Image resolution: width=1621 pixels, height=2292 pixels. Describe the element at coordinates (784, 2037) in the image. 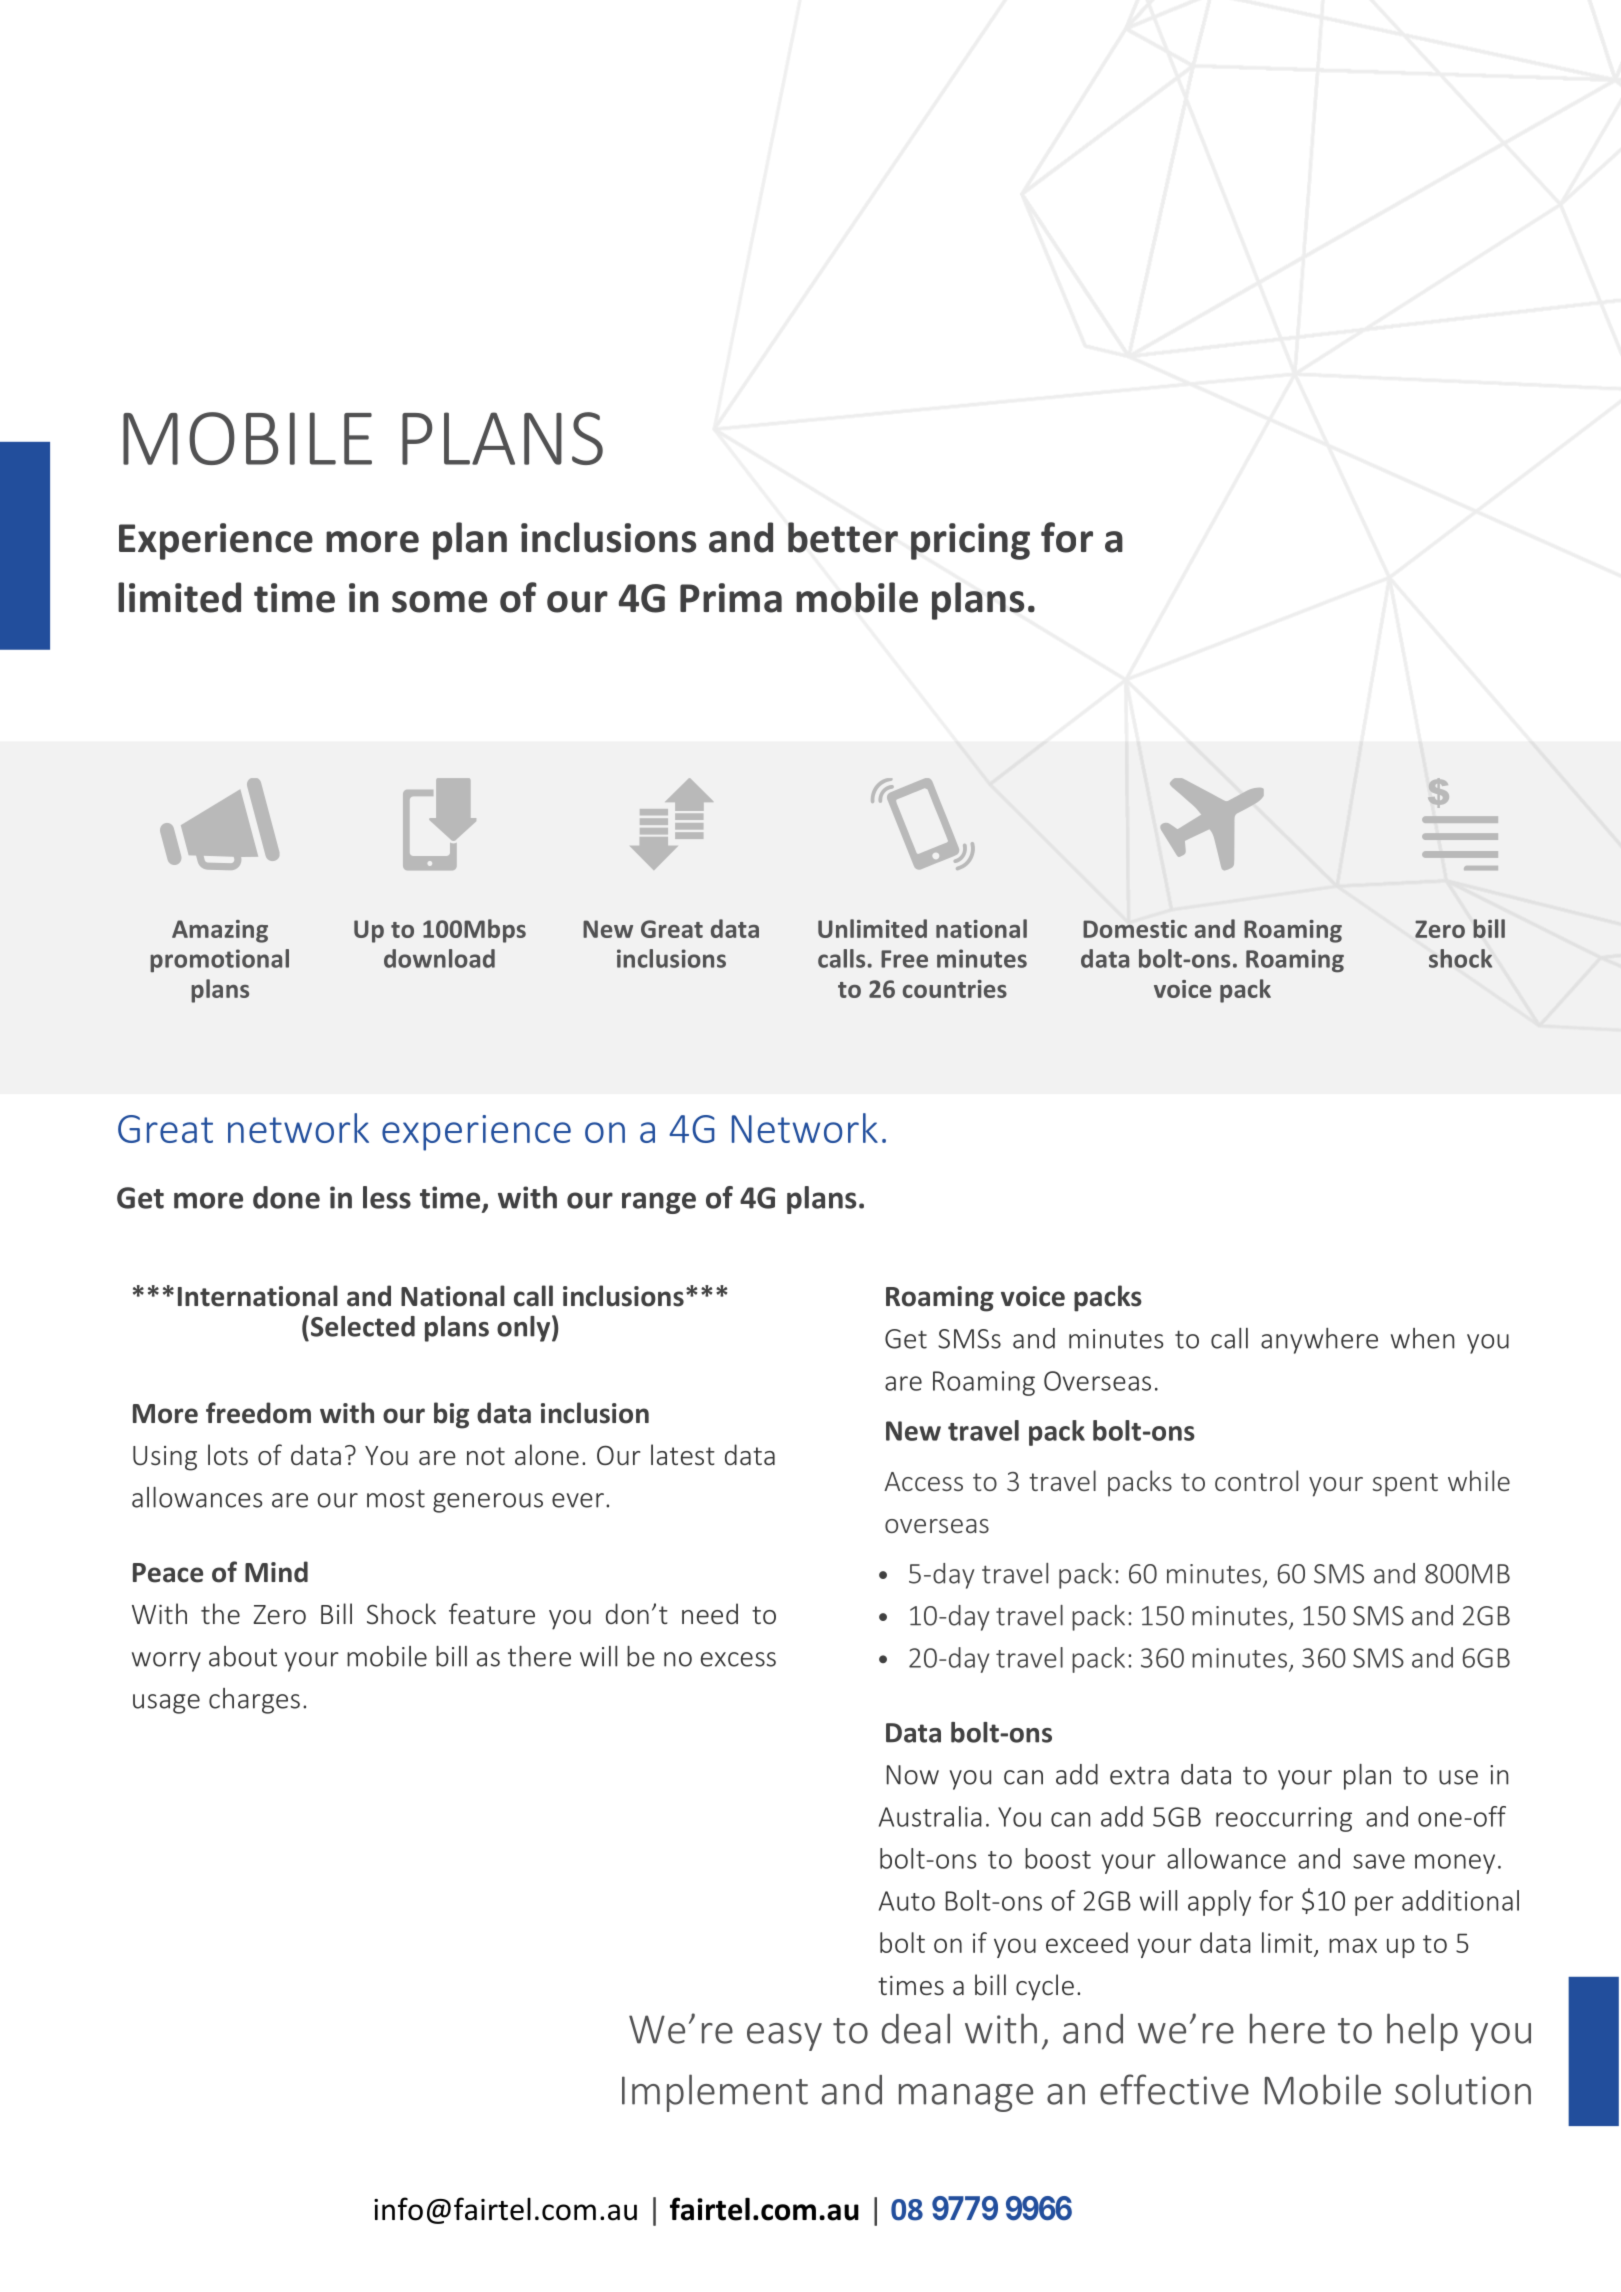

I see `easy` at that location.
